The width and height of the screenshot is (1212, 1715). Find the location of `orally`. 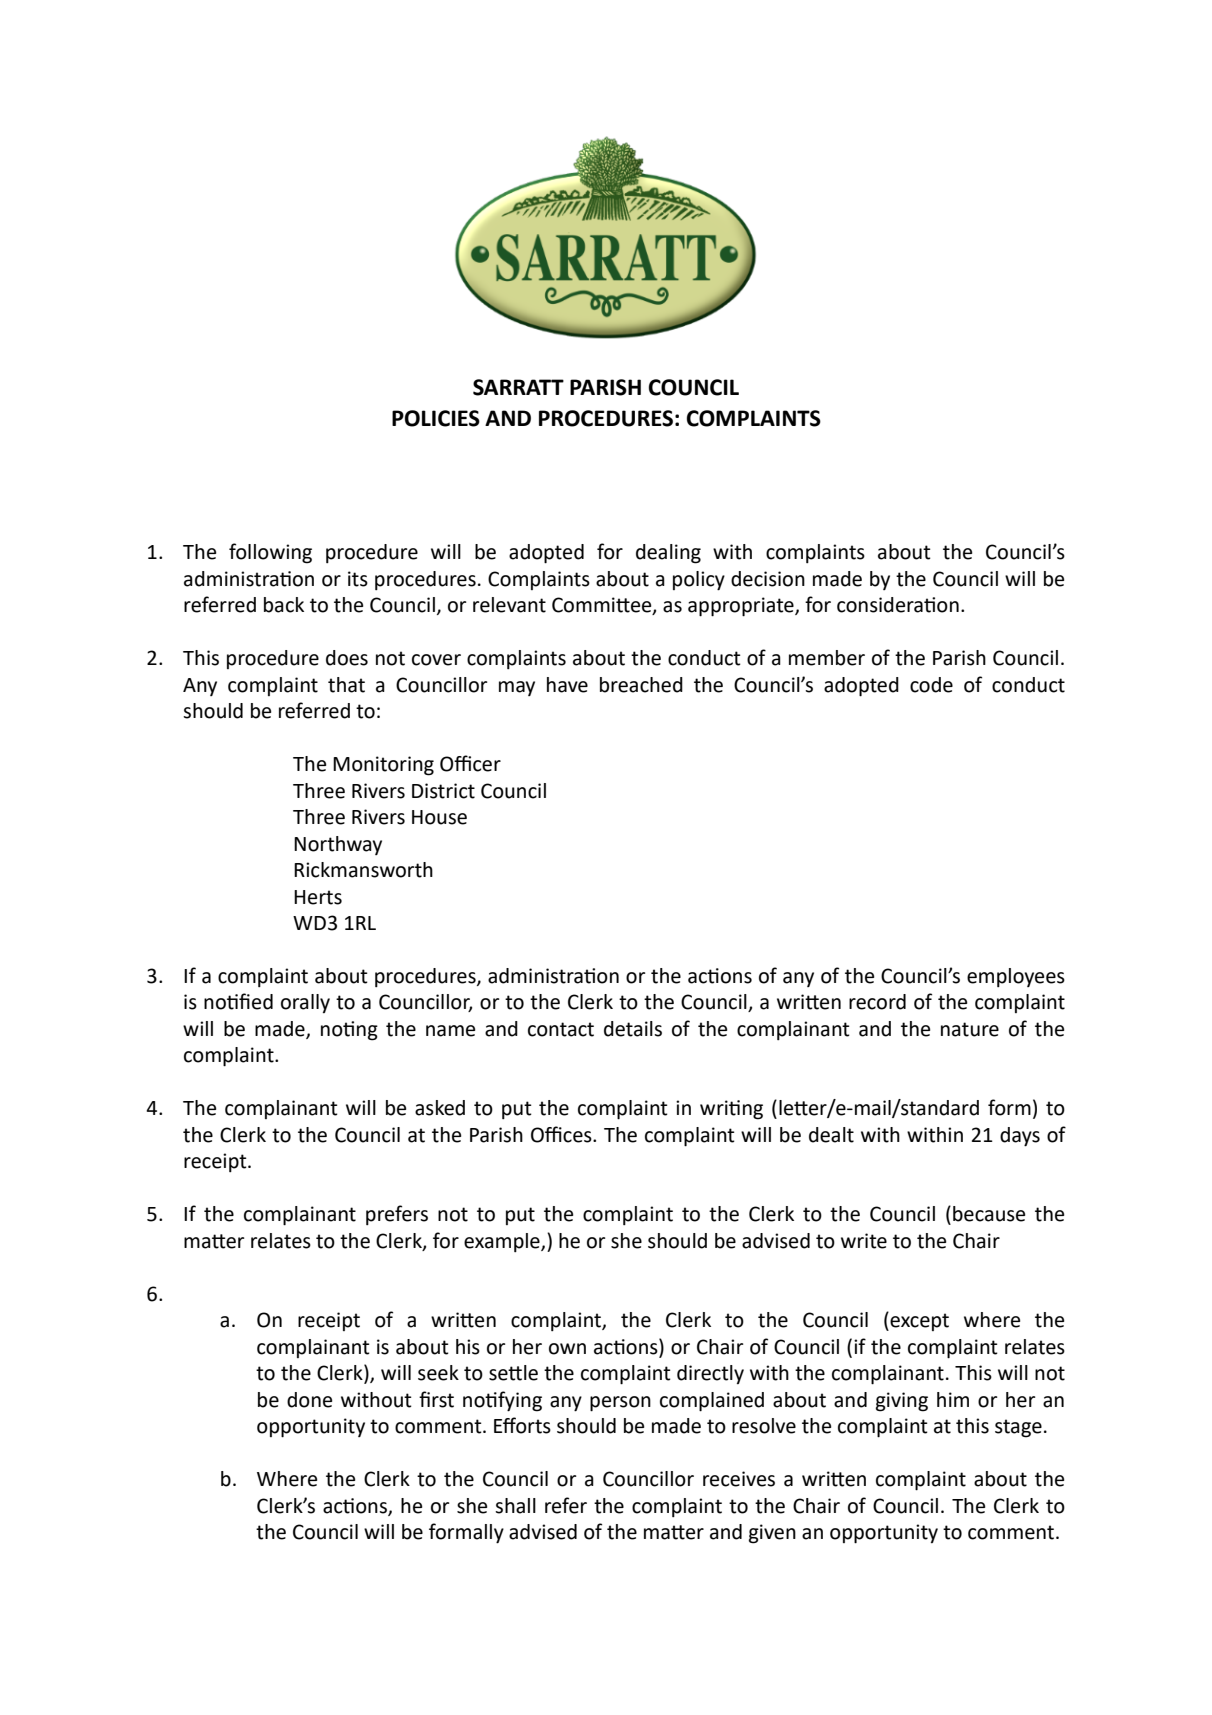

orally is located at coordinates (305, 1003).
